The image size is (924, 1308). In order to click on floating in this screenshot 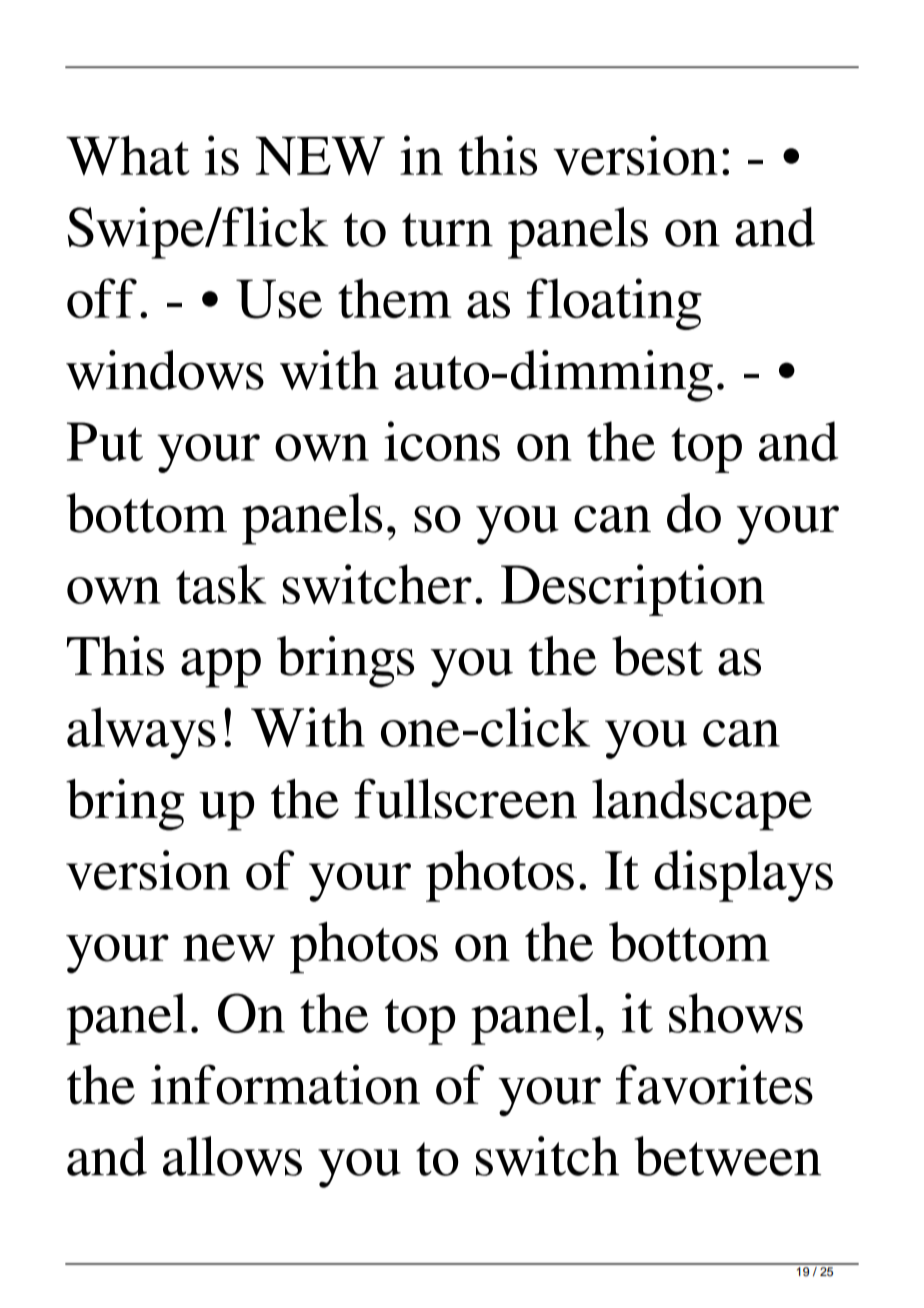, I will do `click(614, 304)`.
